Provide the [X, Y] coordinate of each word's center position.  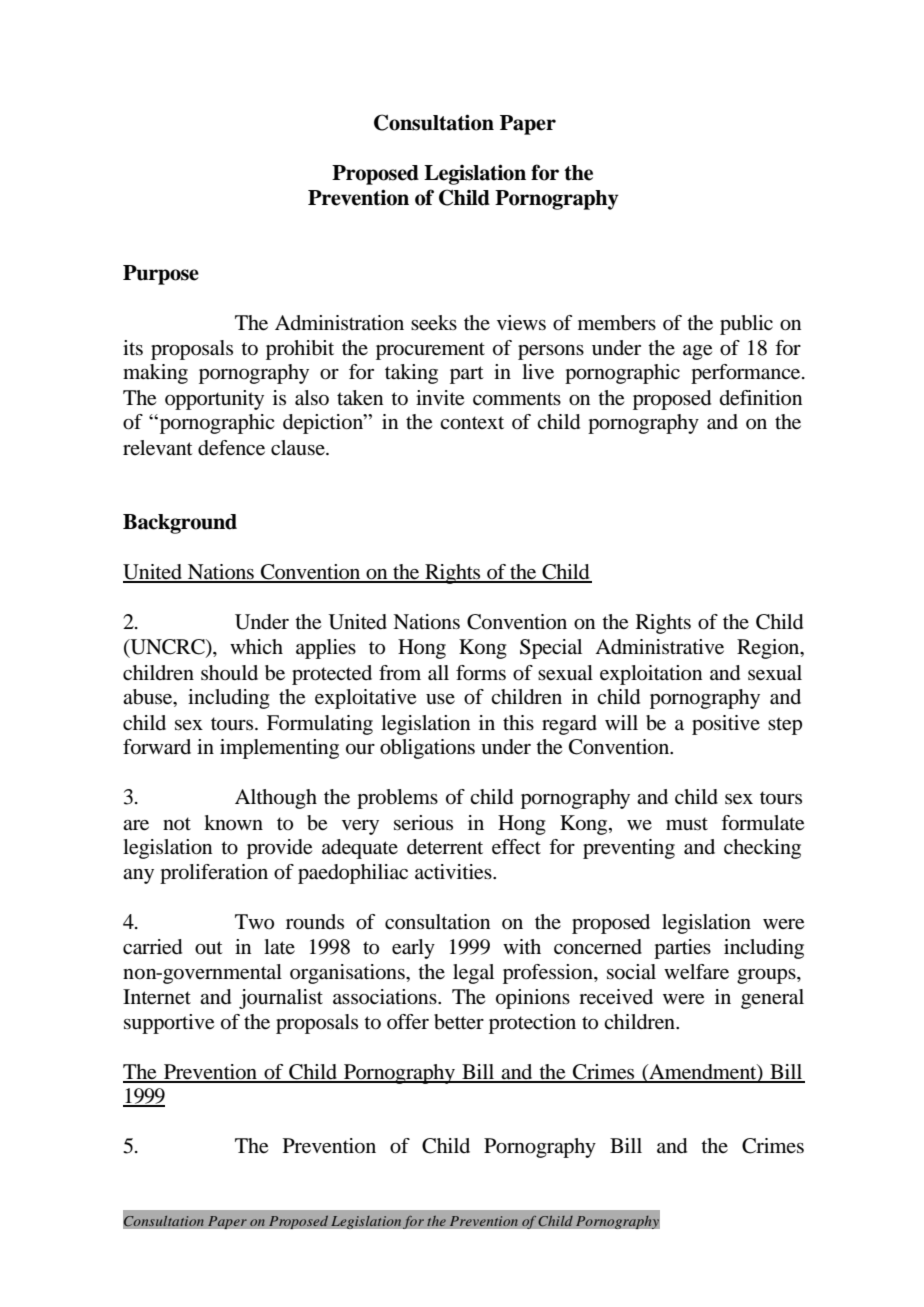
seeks [434, 323]
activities [454, 872]
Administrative [659, 647]
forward [157, 747]
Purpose [161, 275]
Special [551, 649]
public [746, 325]
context [472, 423]
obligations [427, 749]
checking [762, 849]
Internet [157, 997]
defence [231, 448]
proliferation [214, 874]
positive [726, 725]
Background [180, 524]
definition [761, 398]
